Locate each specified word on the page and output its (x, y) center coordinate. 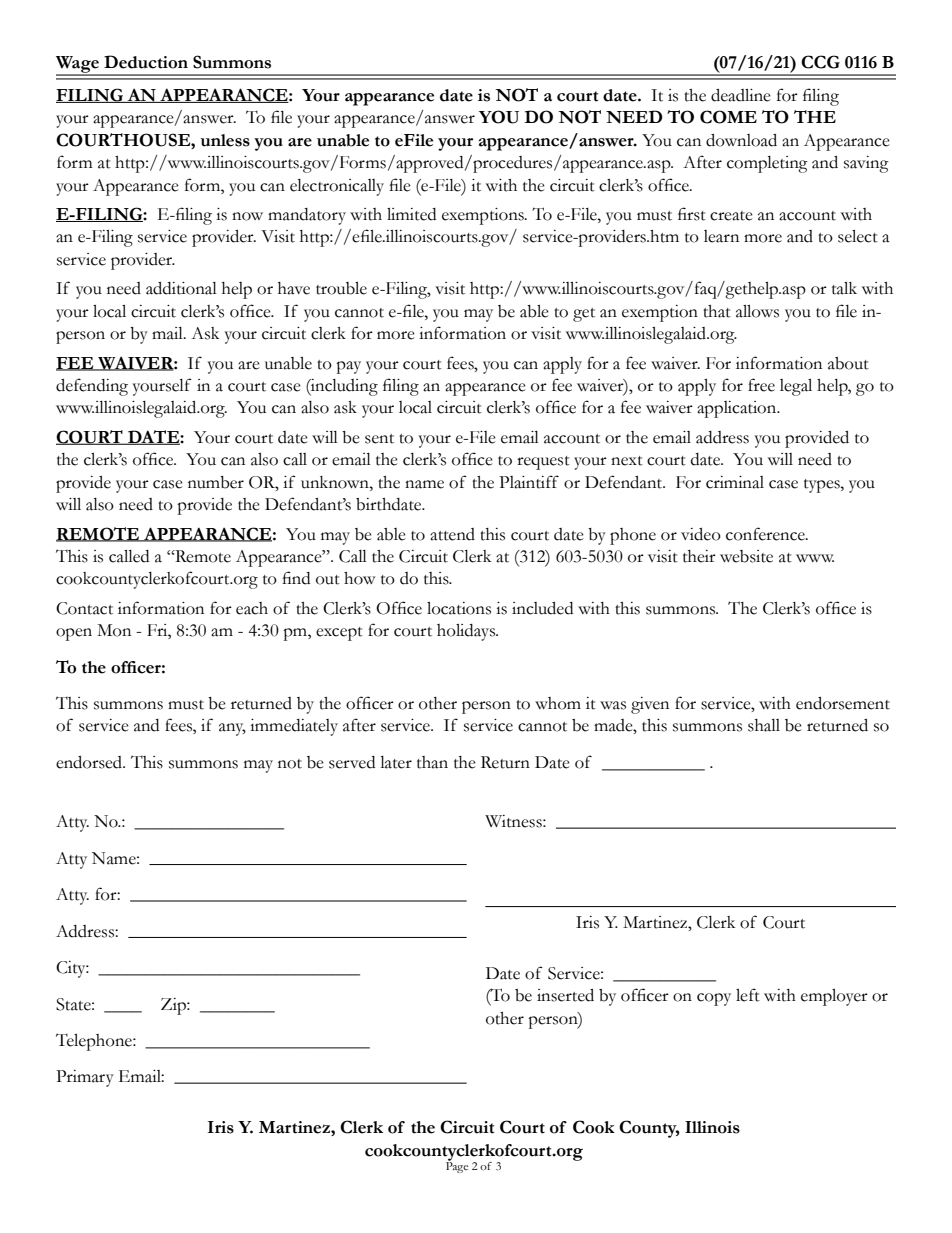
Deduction (146, 62)
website (746, 556)
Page (457, 1166)
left (748, 995)
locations (459, 608)
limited (411, 214)
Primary (85, 1078)
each (252, 608)
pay (348, 367)
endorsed (90, 762)
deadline (741, 95)
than (432, 762)
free (761, 385)
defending (92, 387)
